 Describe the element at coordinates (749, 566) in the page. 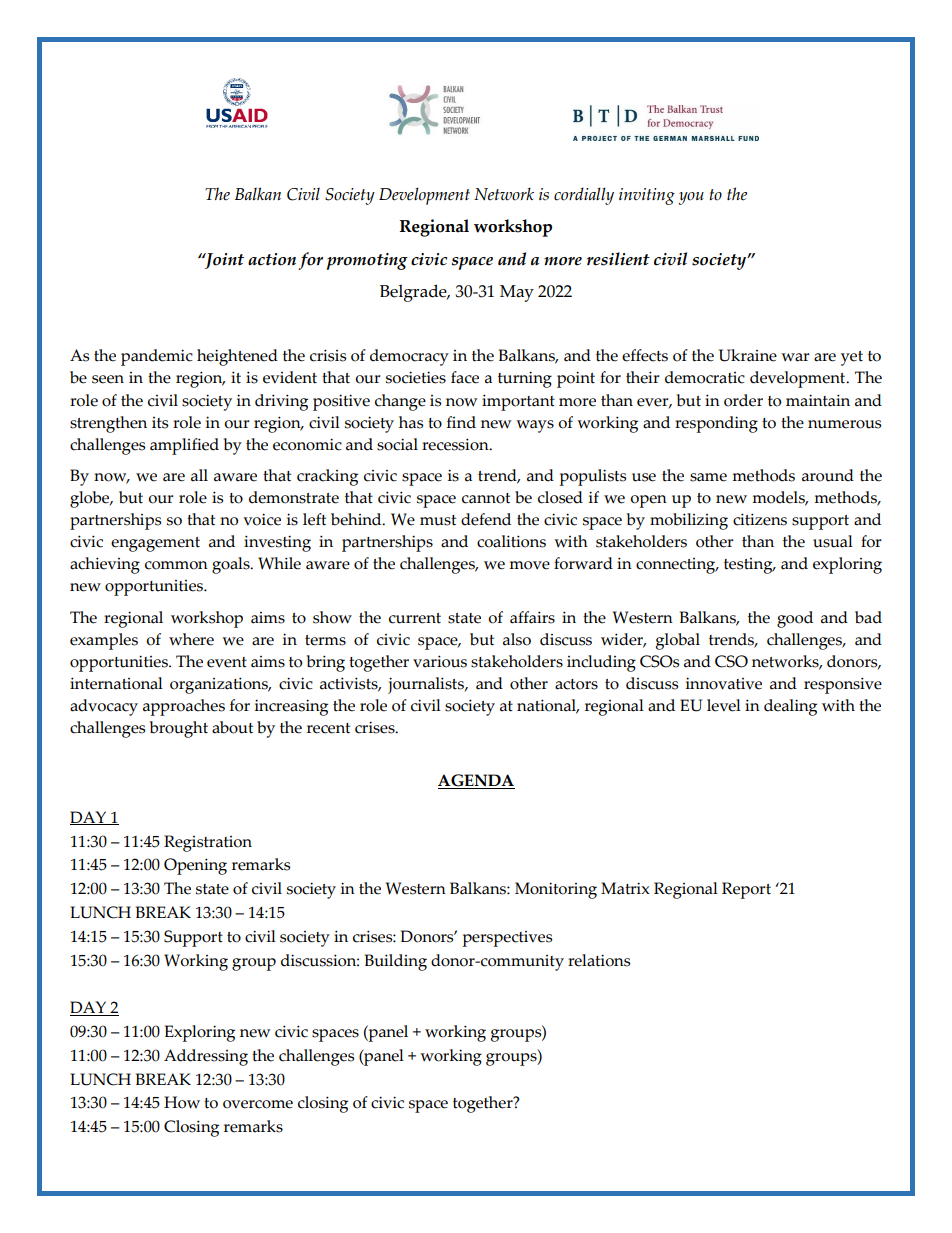

I see `testing` at that location.
